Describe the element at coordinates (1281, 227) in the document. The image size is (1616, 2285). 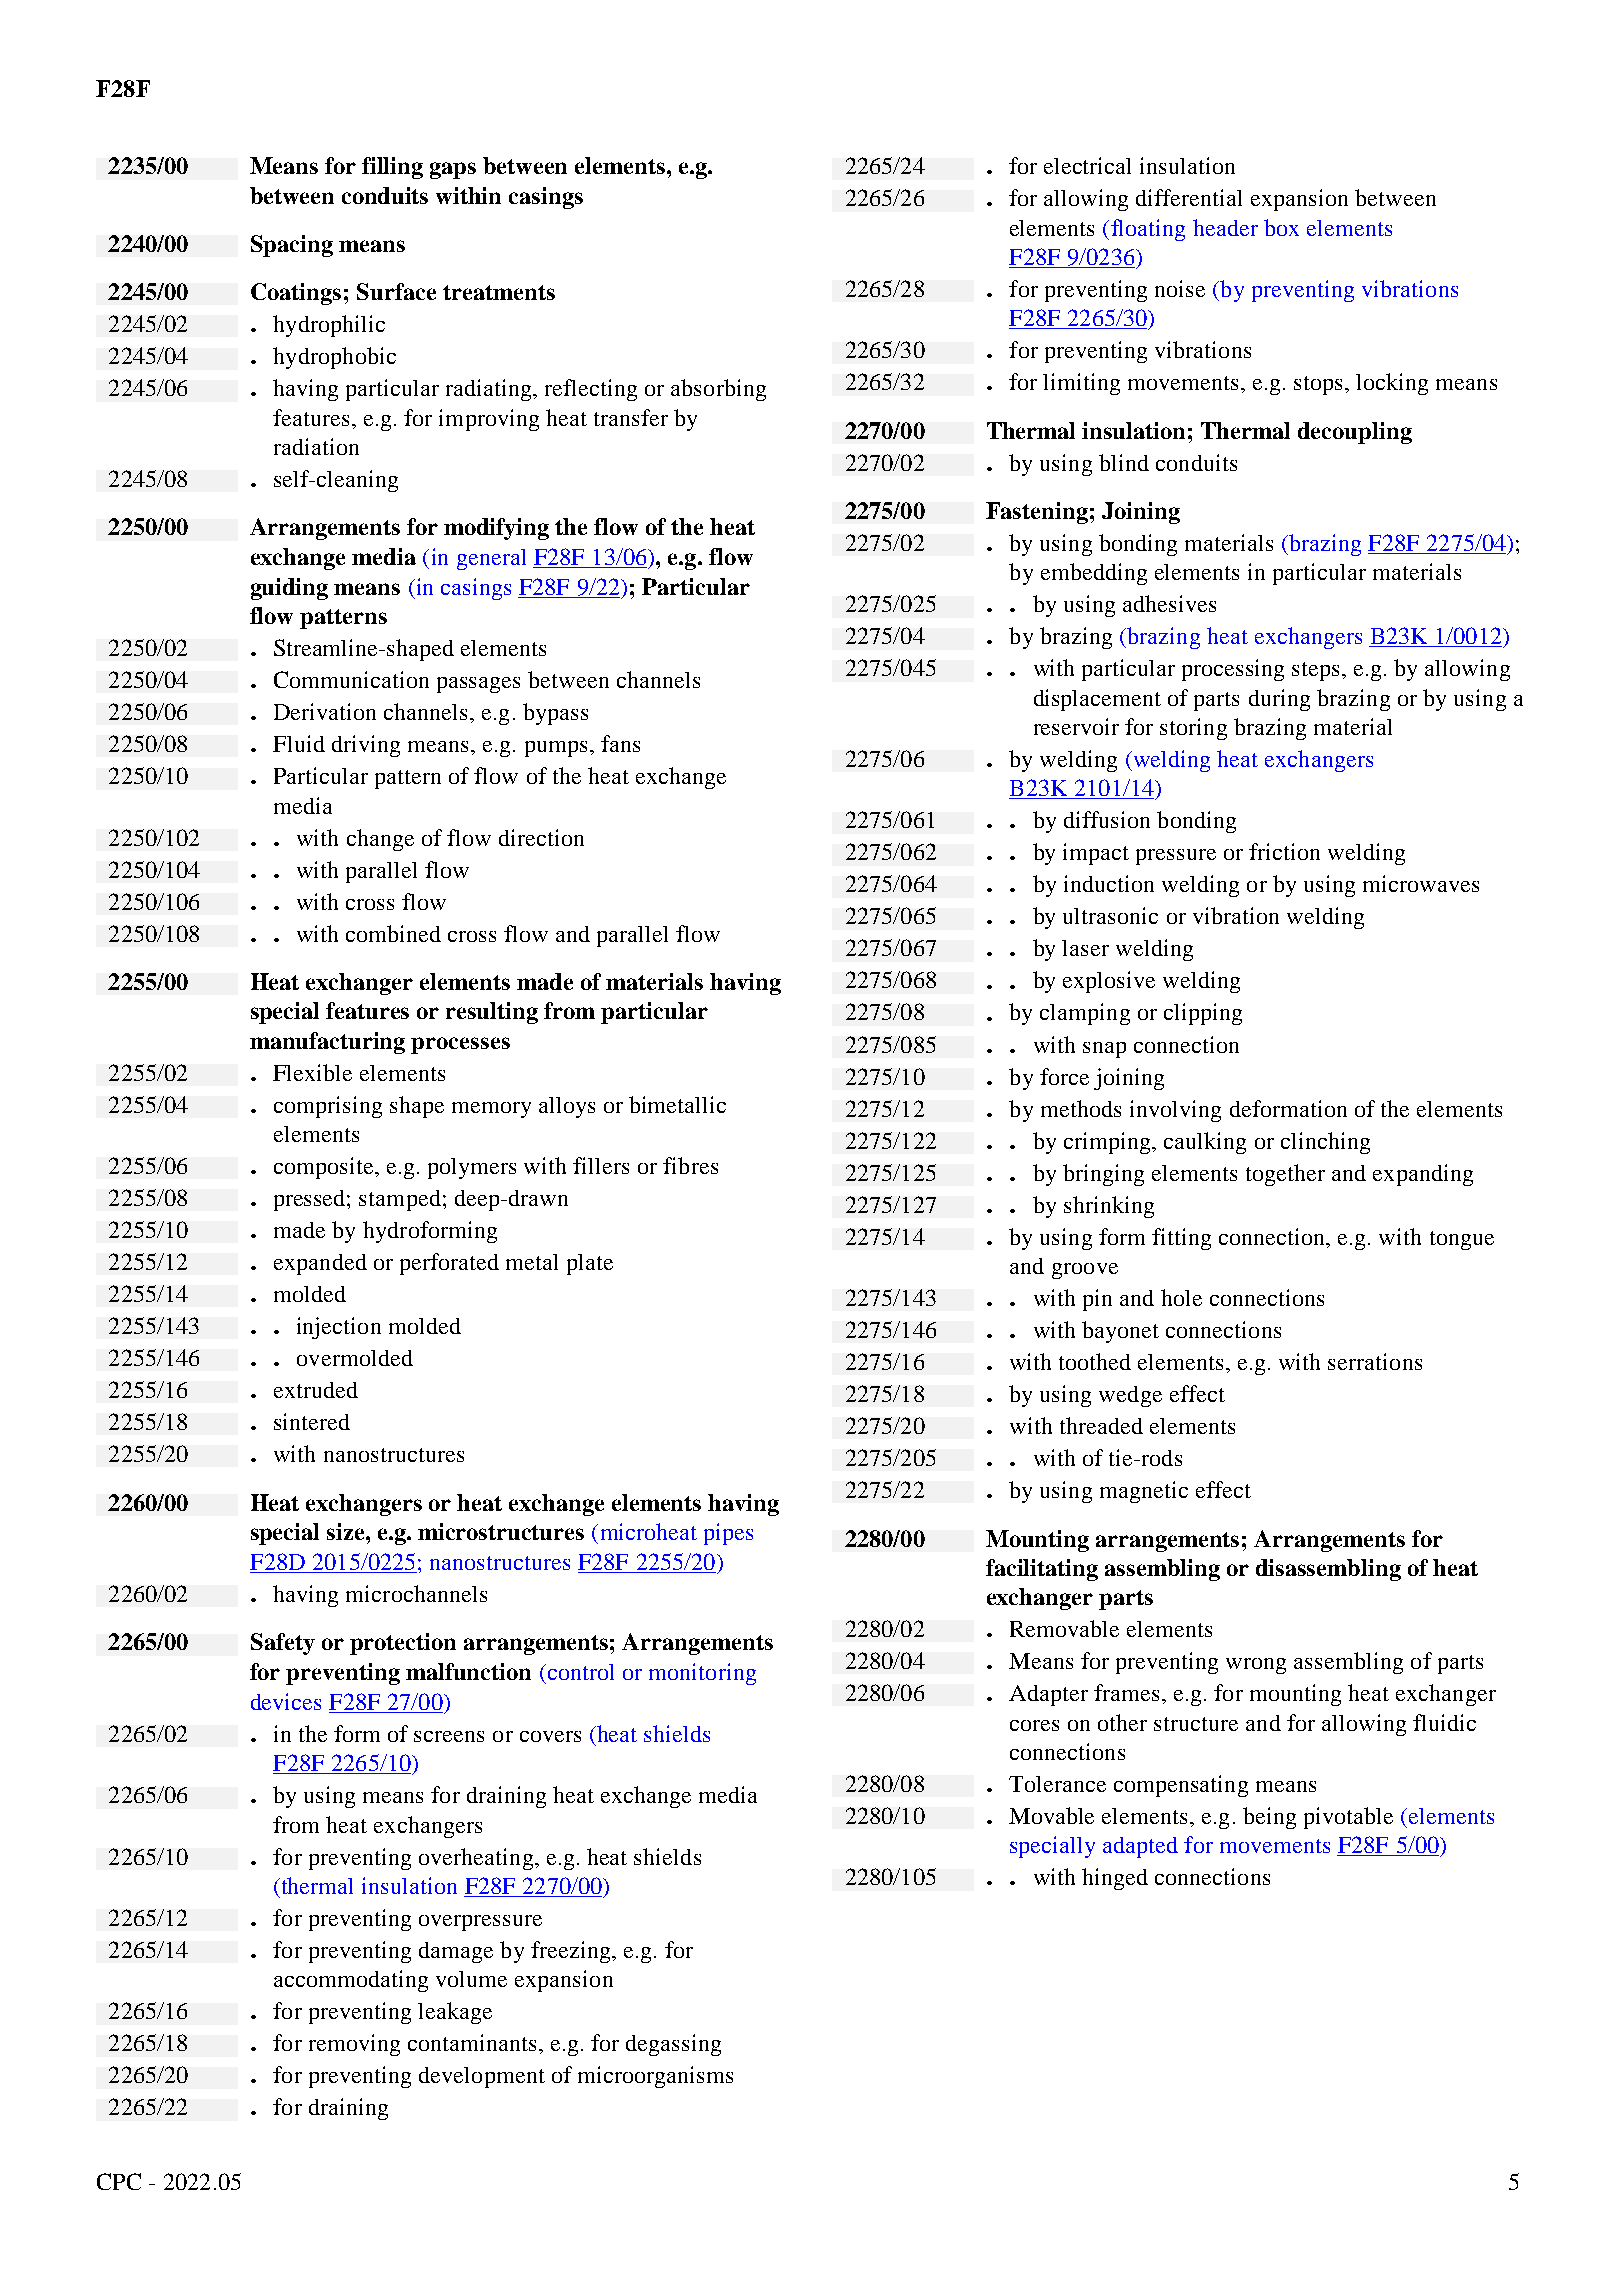
I see `box` at that location.
